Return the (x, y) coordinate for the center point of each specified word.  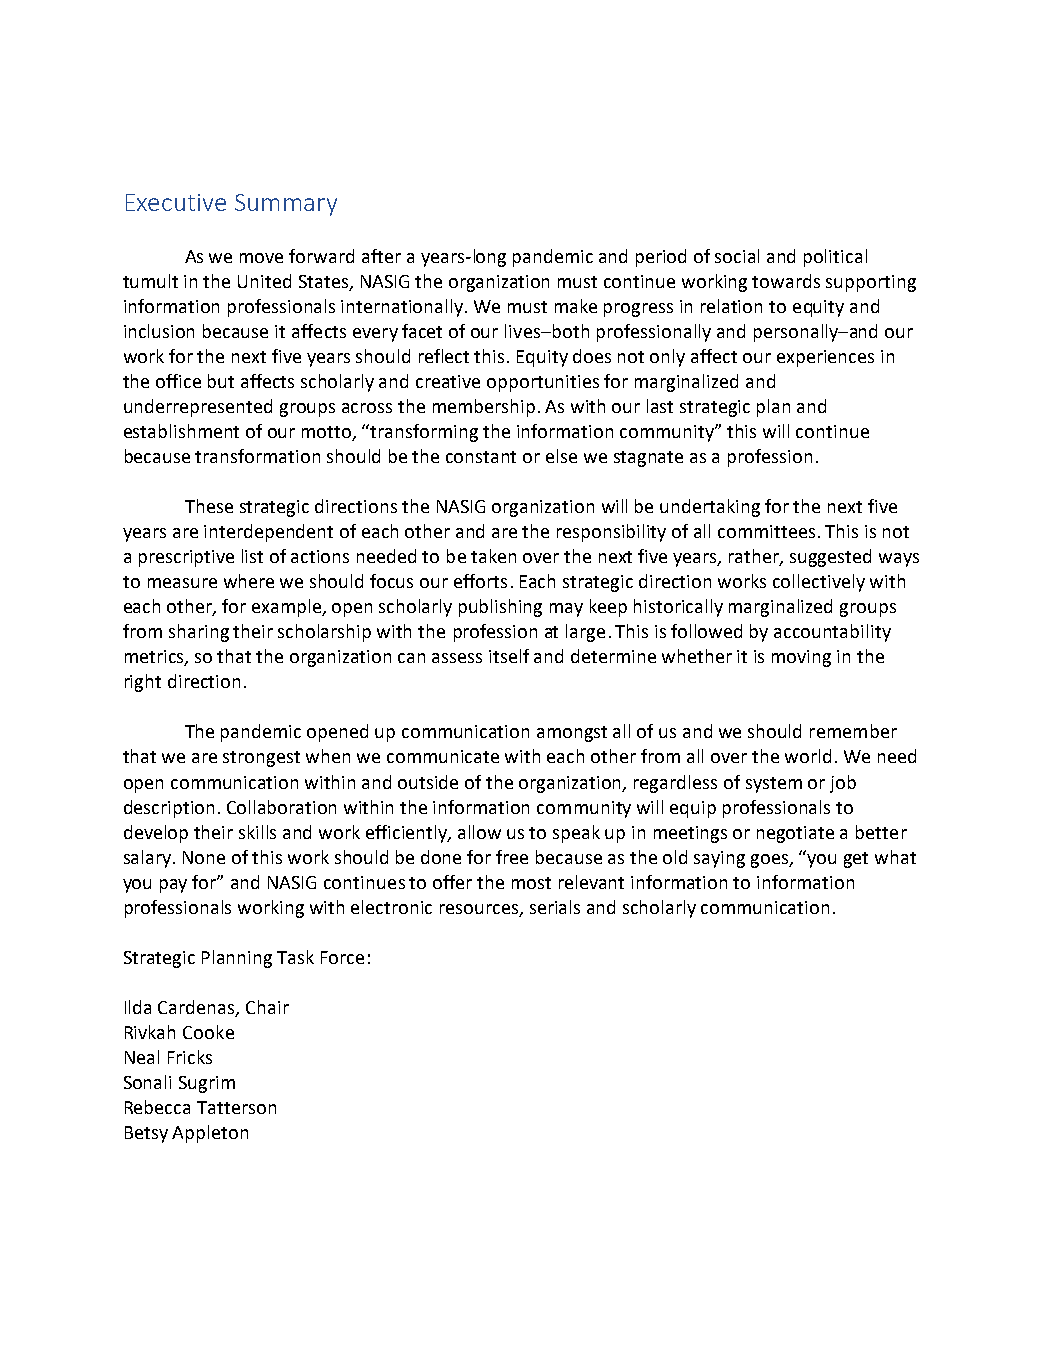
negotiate (795, 834)
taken (493, 556)
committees (766, 531)
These (209, 506)
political (835, 258)
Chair (267, 1007)
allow (479, 832)
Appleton (210, 1134)
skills (257, 832)
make (576, 306)
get (856, 860)
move (261, 258)
